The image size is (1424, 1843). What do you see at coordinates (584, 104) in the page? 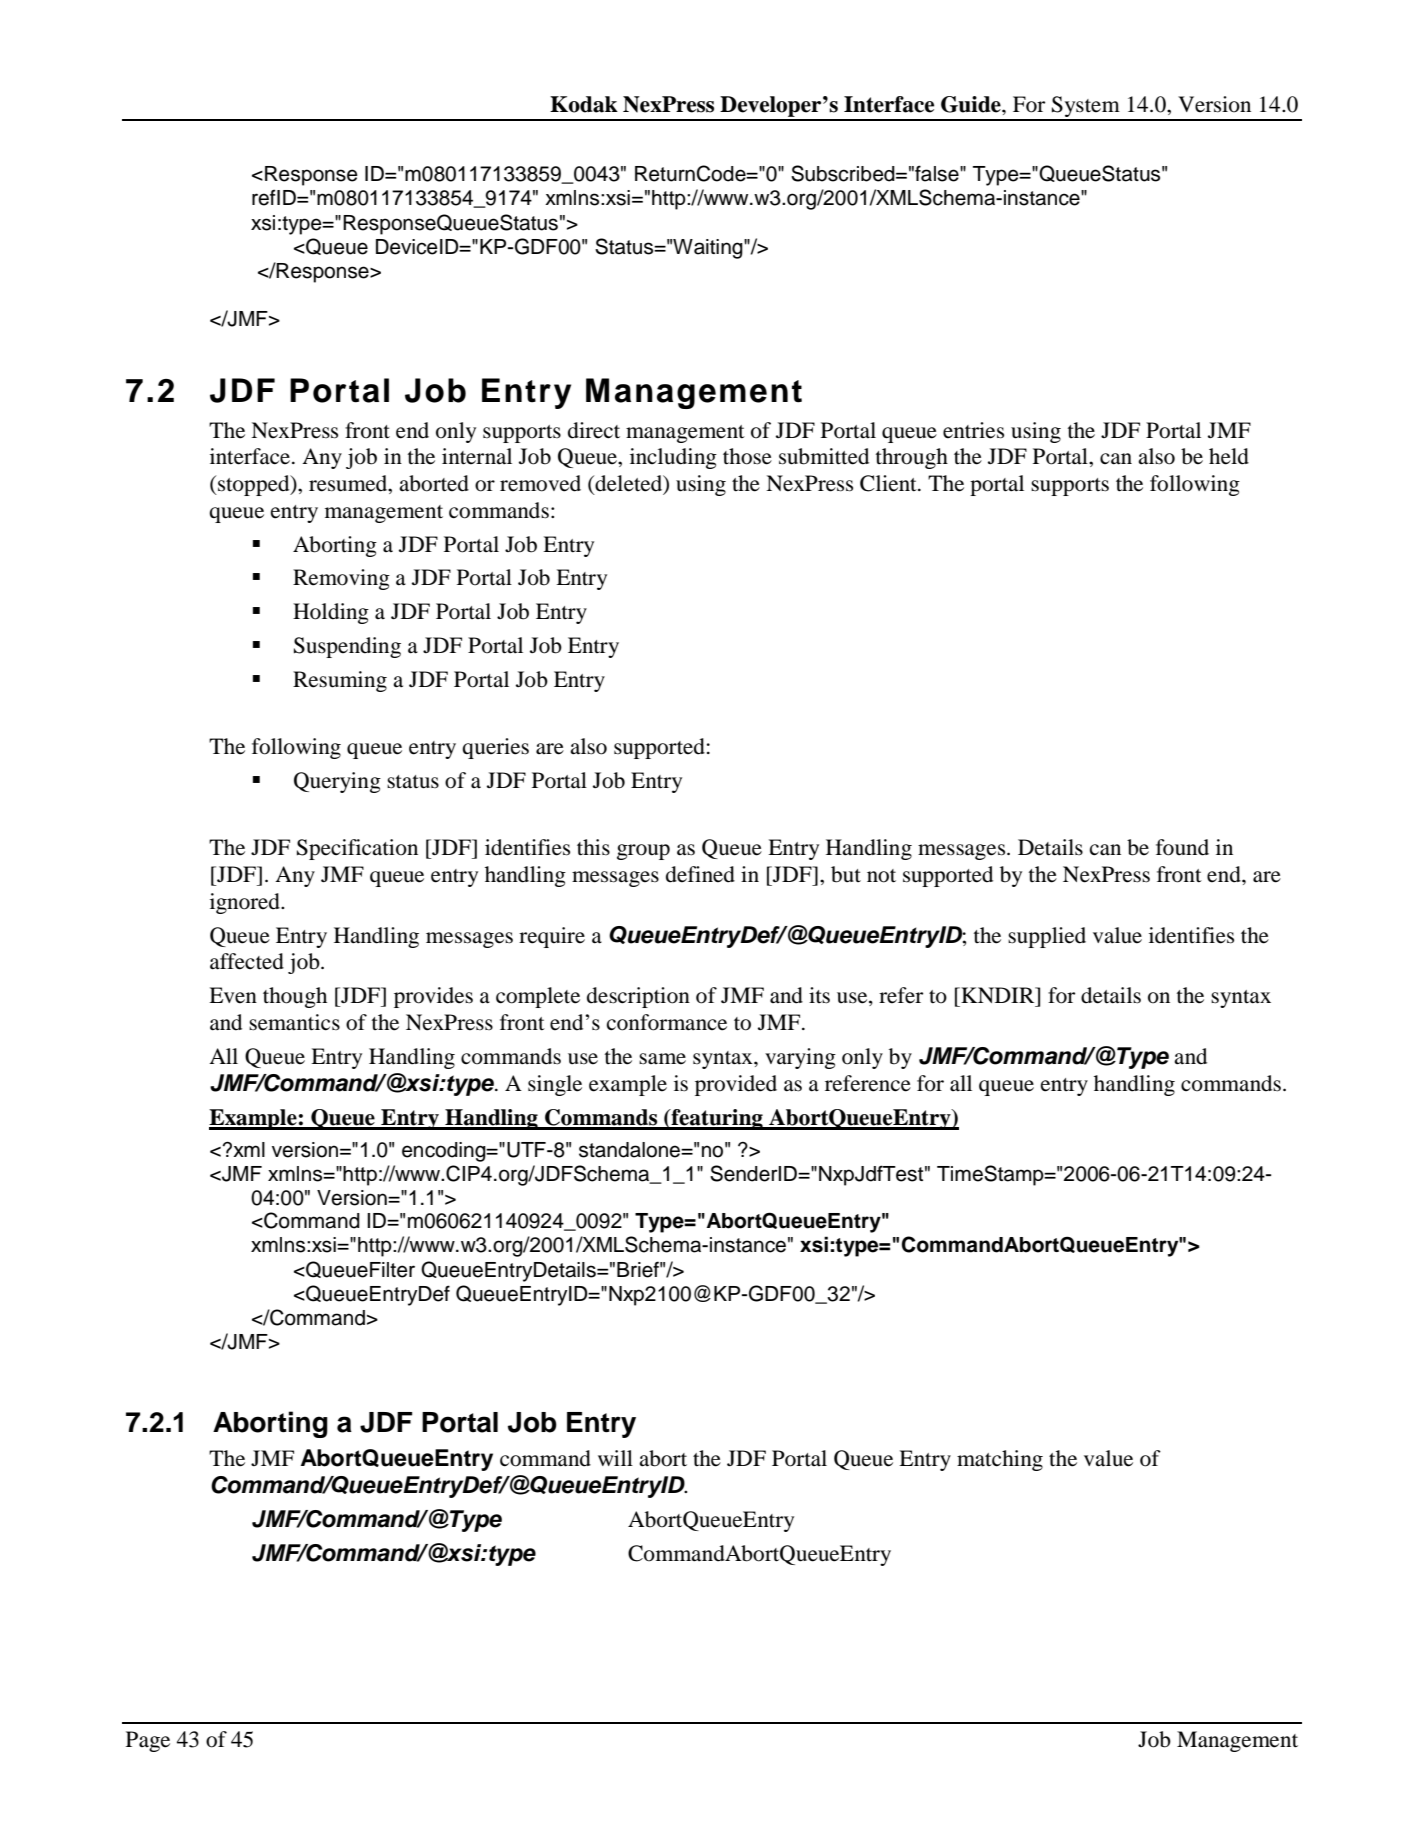
I see `Kodak` at bounding box center [584, 104].
